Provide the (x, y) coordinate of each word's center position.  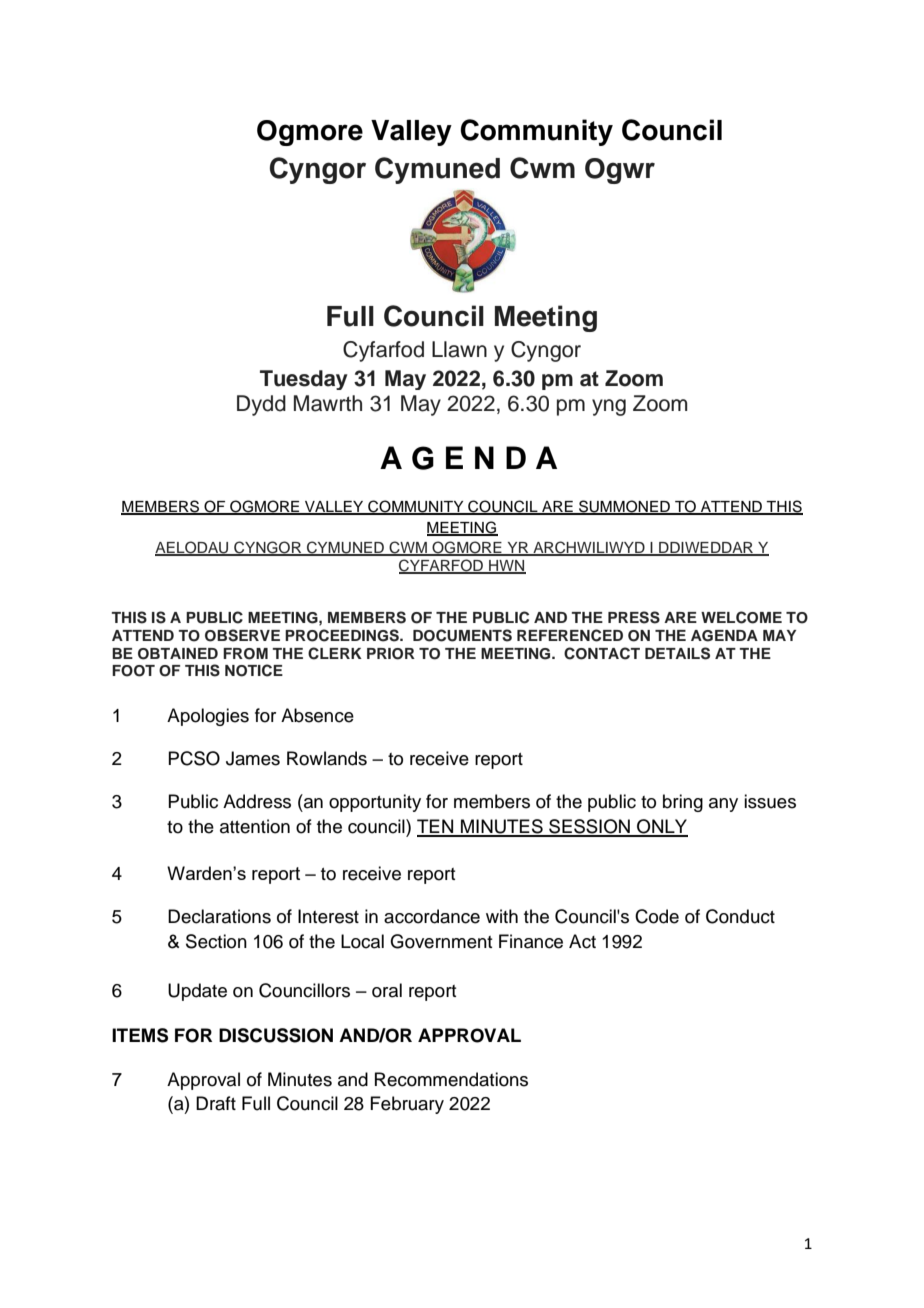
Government (441, 941)
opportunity (375, 803)
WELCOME (741, 617)
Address (257, 801)
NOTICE (254, 670)
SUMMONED (624, 507)
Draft (216, 1103)
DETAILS (677, 653)
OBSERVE (242, 635)
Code (657, 916)
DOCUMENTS (462, 635)
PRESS (634, 617)
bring (683, 803)
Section (216, 941)
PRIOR (391, 654)
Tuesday (304, 380)
